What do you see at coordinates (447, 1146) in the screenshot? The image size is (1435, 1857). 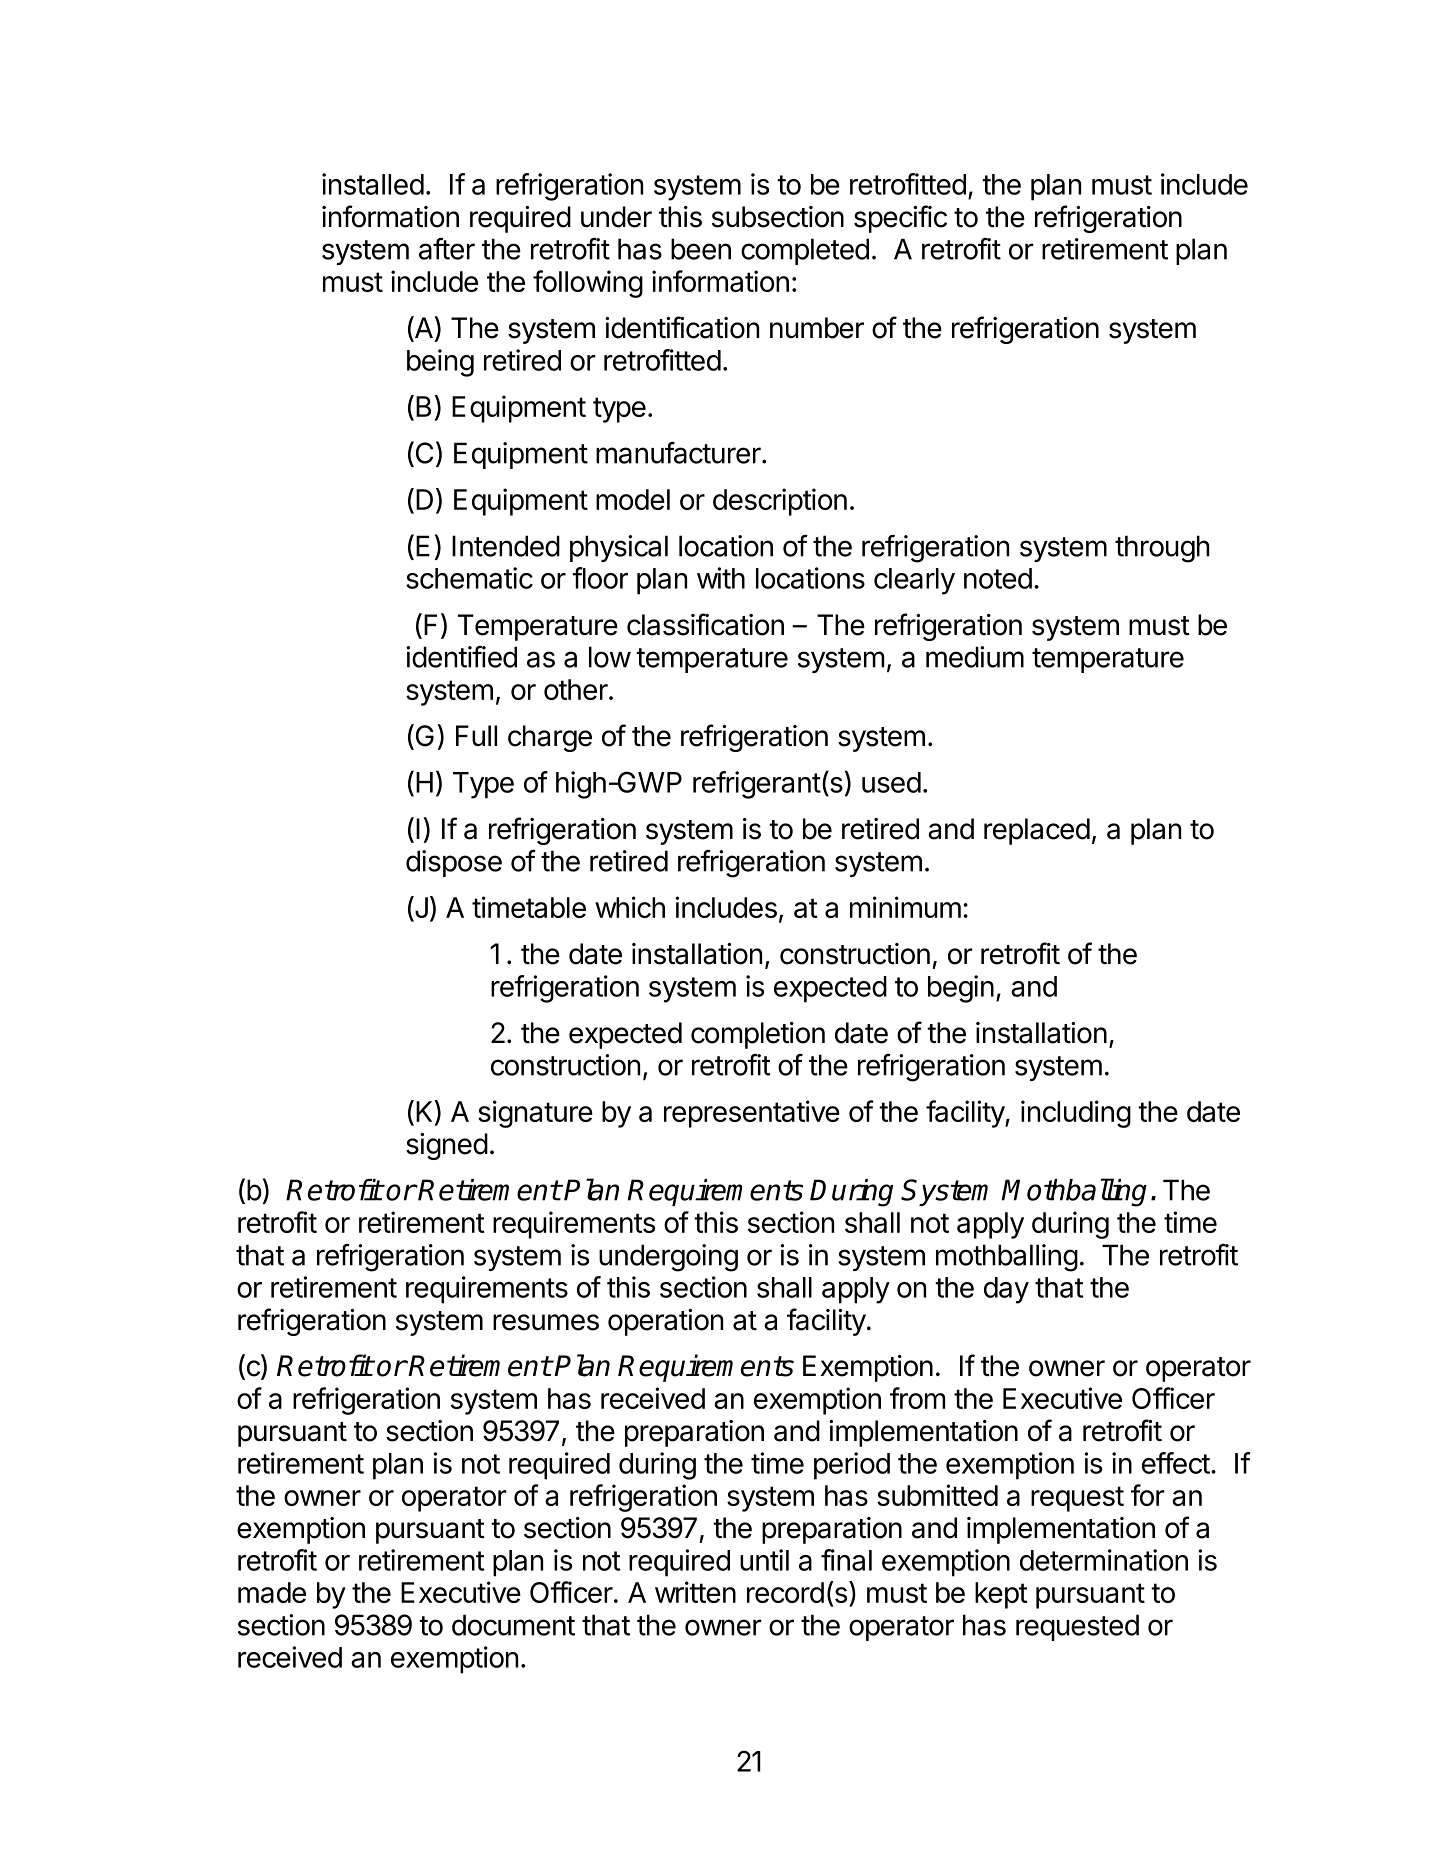 I see `signed` at bounding box center [447, 1146].
